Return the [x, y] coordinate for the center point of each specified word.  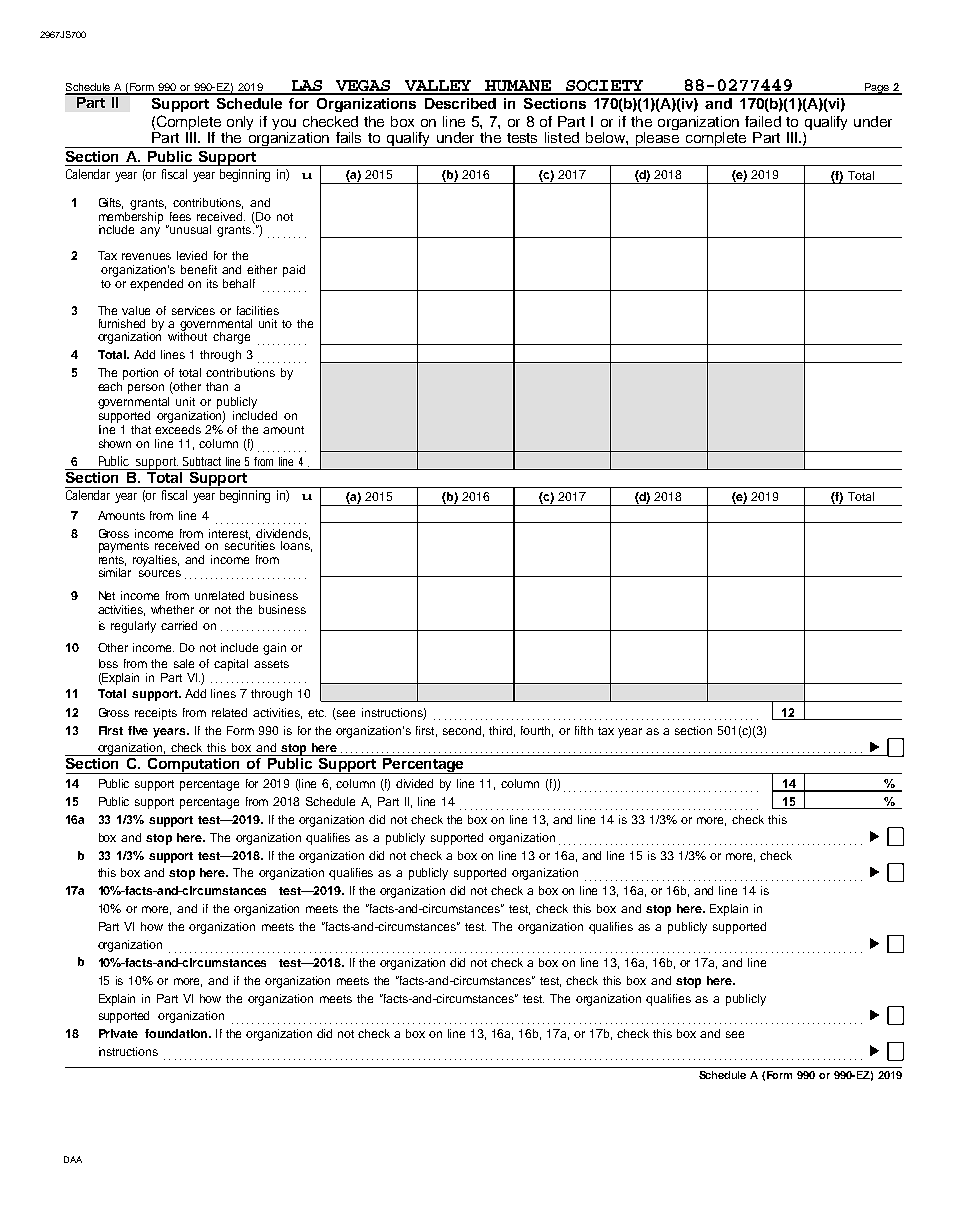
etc [317, 713]
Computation [193, 764]
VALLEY [439, 87]
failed [763, 121]
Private [118, 1033]
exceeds [178, 428]
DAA [73, 1159]
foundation [177, 1033]
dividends [283, 534]
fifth [584, 730]
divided [414, 783]
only [240, 123]
